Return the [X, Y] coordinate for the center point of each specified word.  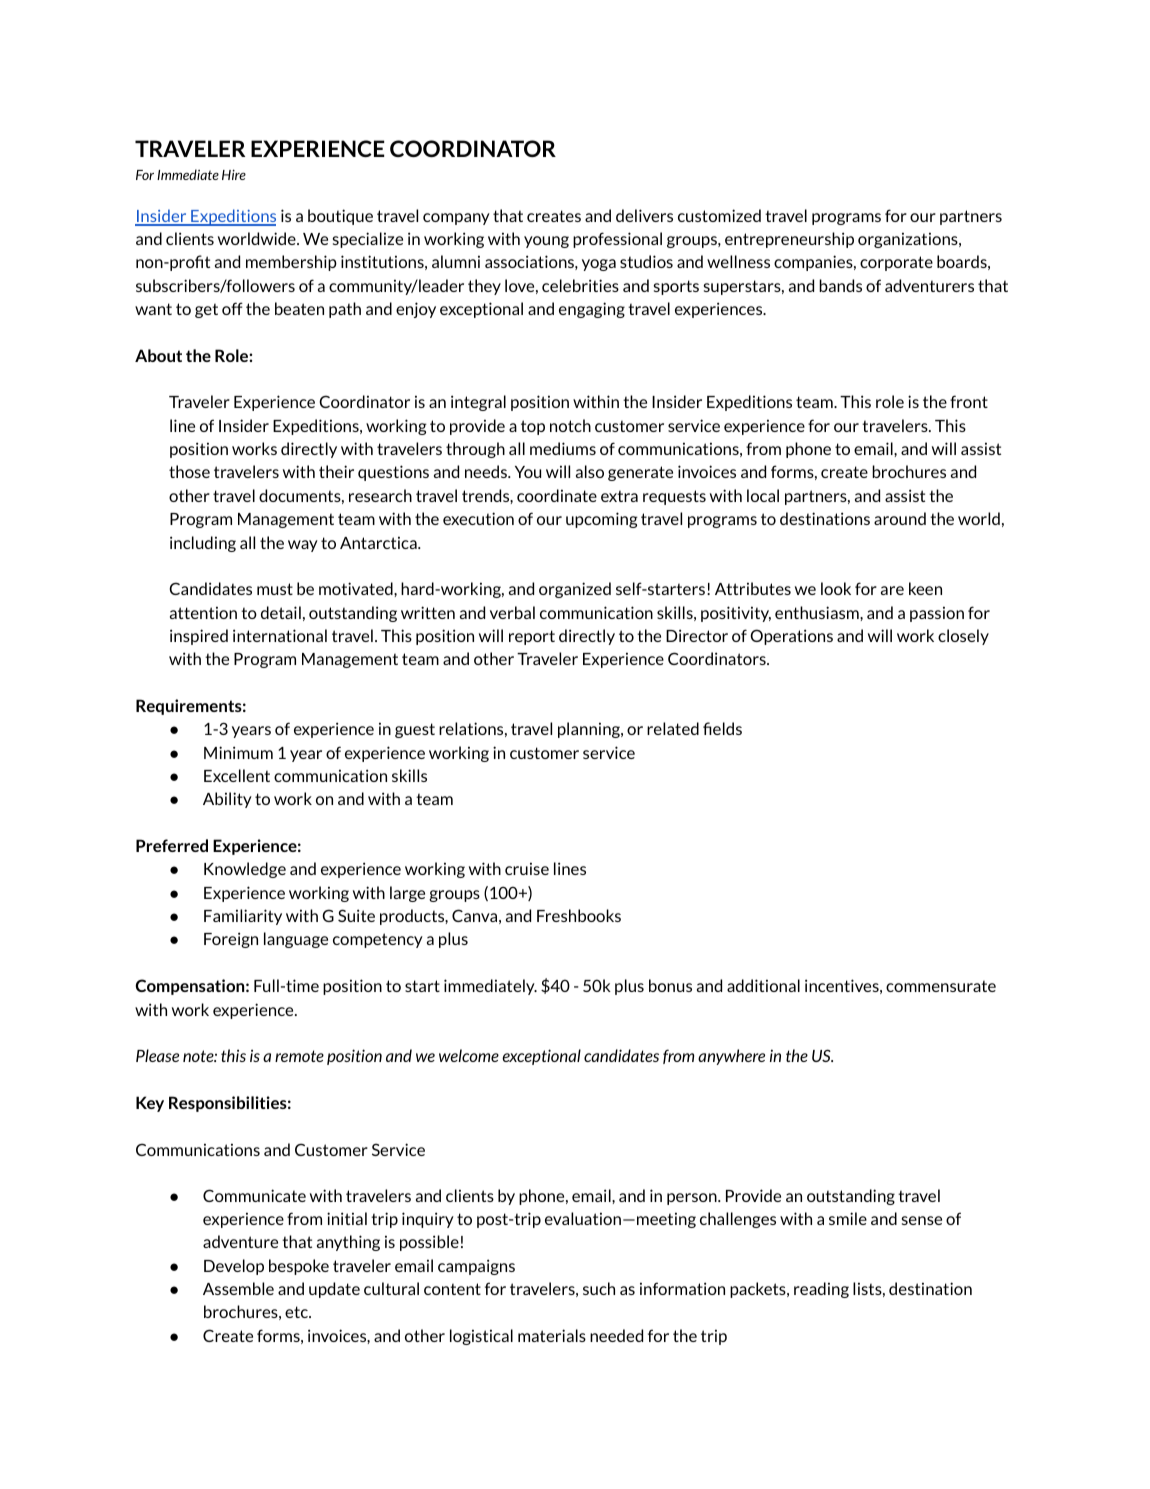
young [546, 242]
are [892, 590]
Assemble [238, 1288]
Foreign [231, 940]
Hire [234, 174]
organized [575, 590]
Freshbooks [579, 915]
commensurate [941, 986]
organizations [909, 240]
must [275, 589]
